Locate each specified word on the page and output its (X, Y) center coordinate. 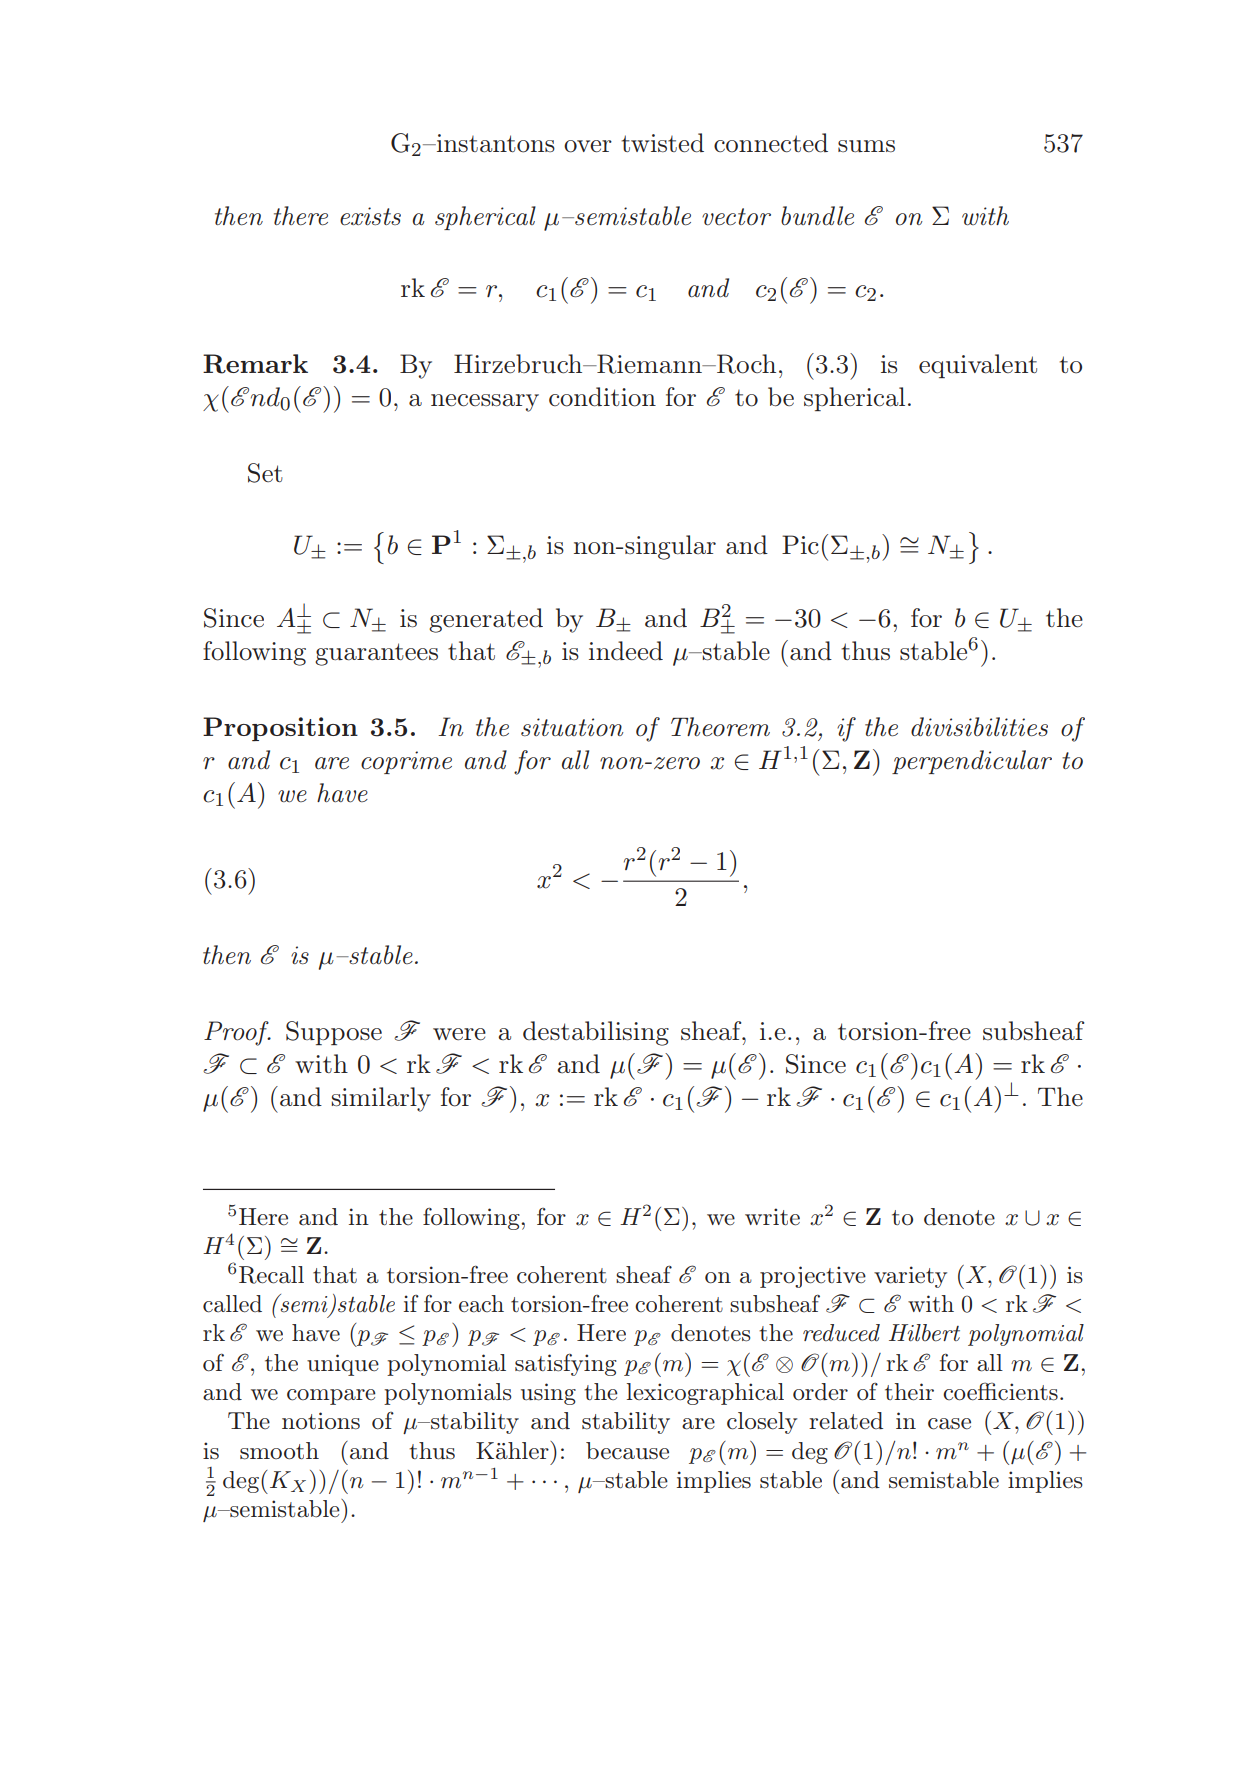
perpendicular (972, 762)
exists (370, 216)
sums (866, 146)
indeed (626, 651)
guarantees (376, 654)
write (772, 1217)
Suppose (334, 1033)
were (459, 1034)
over (588, 146)
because (627, 1451)
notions (321, 1421)
